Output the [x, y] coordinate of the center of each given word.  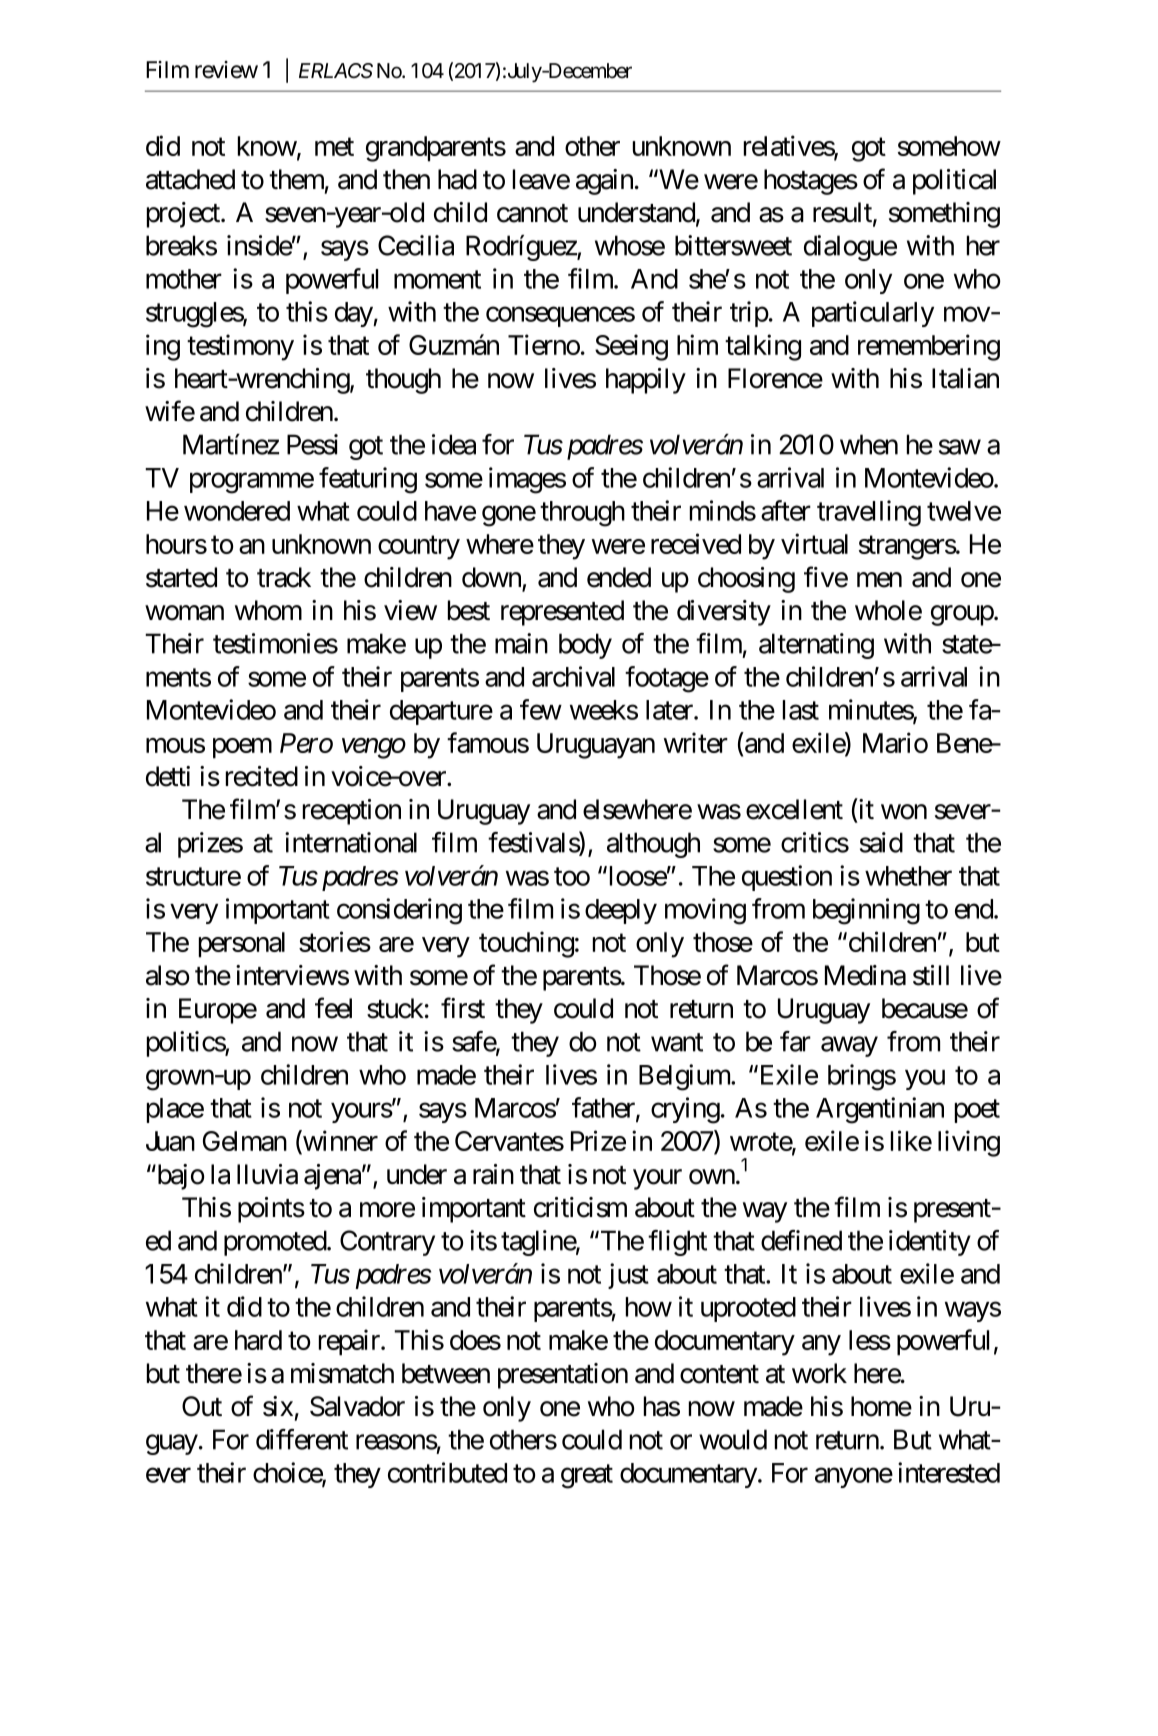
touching [526, 944]
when [869, 444]
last [801, 710]
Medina [865, 975]
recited [262, 776]
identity [930, 1243]
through [582, 514]
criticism [580, 1207]
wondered [237, 511]
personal [242, 945]
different [302, 1439]
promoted [276, 1243]
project [184, 215]
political [954, 182]
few [541, 709]
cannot [532, 213]
